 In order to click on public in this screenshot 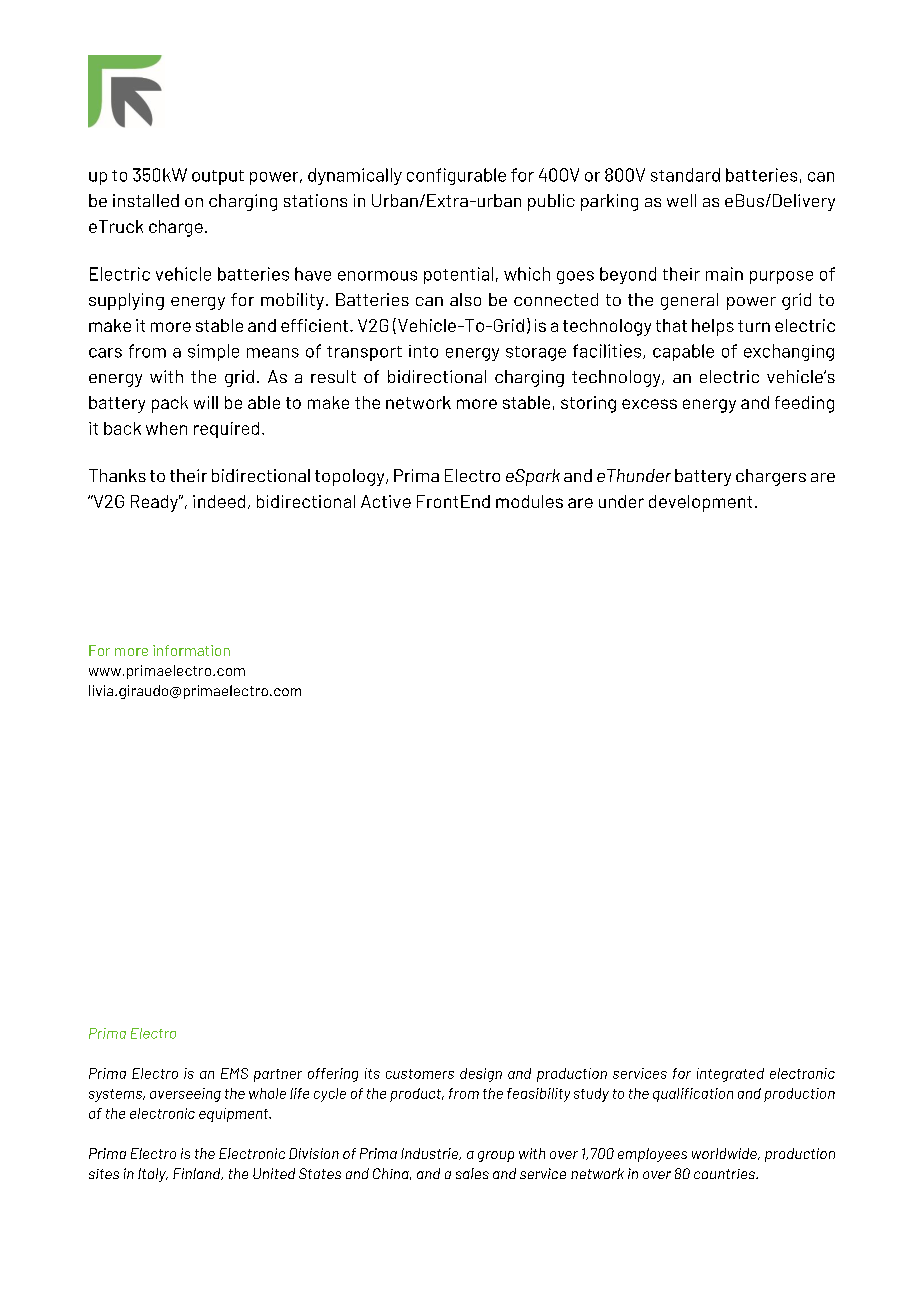, I will do `click(551, 202)`.
